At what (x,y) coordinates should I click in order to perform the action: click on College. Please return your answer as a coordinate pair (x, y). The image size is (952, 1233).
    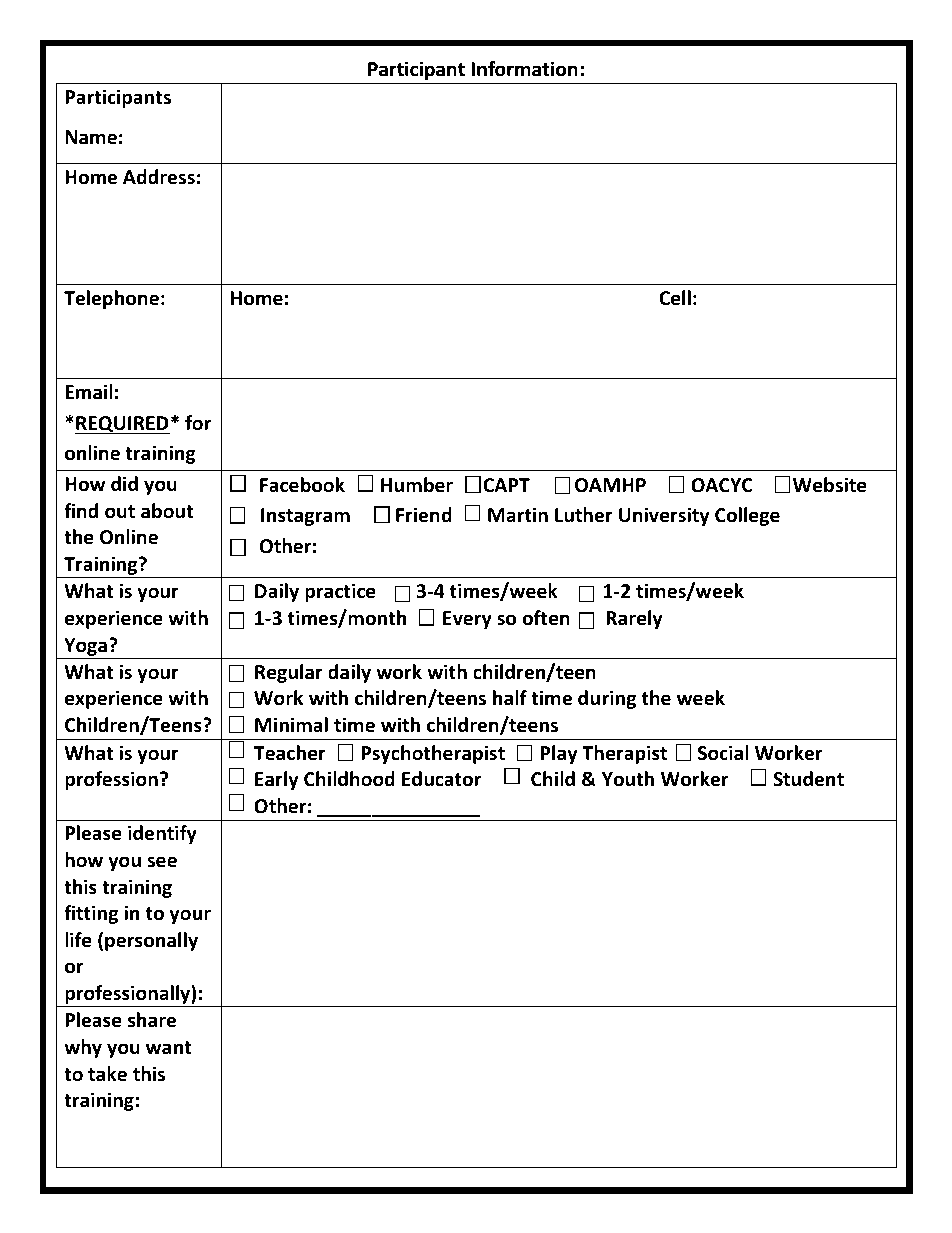
    Looking at the image, I should click on (747, 516).
